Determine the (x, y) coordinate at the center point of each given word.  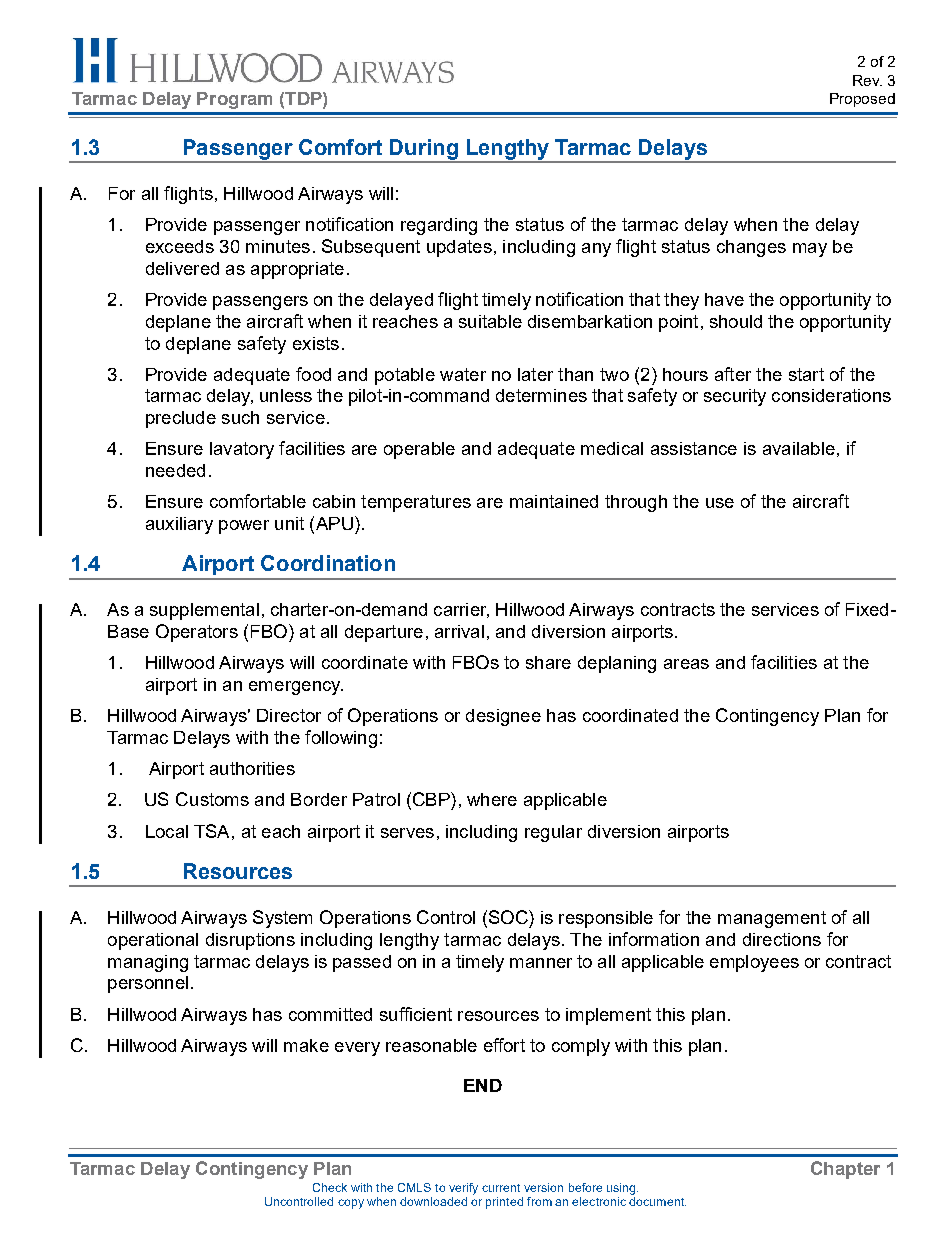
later (535, 374)
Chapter (845, 1170)
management (772, 919)
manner (541, 963)
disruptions (250, 941)
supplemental (204, 611)
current (501, 1188)
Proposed (862, 100)
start (806, 374)
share (548, 662)
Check (330, 1187)
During (424, 150)
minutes (278, 246)
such (240, 417)
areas (686, 664)
